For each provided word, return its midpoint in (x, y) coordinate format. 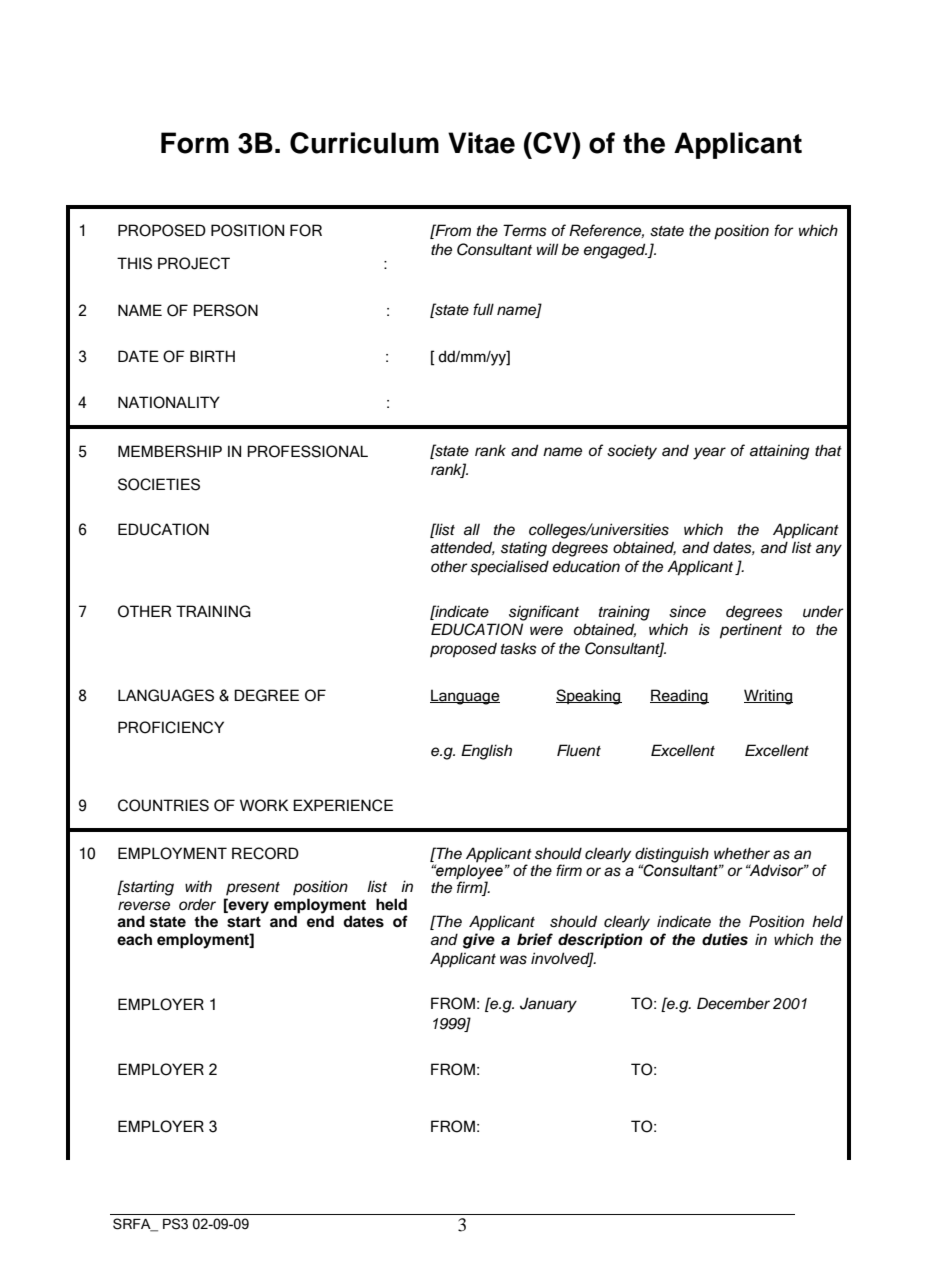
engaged (616, 251)
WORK (264, 805)
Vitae (481, 143)
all (472, 529)
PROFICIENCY (171, 727)
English (486, 752)
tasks (519, 648)
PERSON (225, 310)
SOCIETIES (159, 484)
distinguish (672, 856)
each (134, 939)
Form (195, 143)
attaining (779, 452)
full (483, 309)
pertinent (751, 631)
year (709, 453)
